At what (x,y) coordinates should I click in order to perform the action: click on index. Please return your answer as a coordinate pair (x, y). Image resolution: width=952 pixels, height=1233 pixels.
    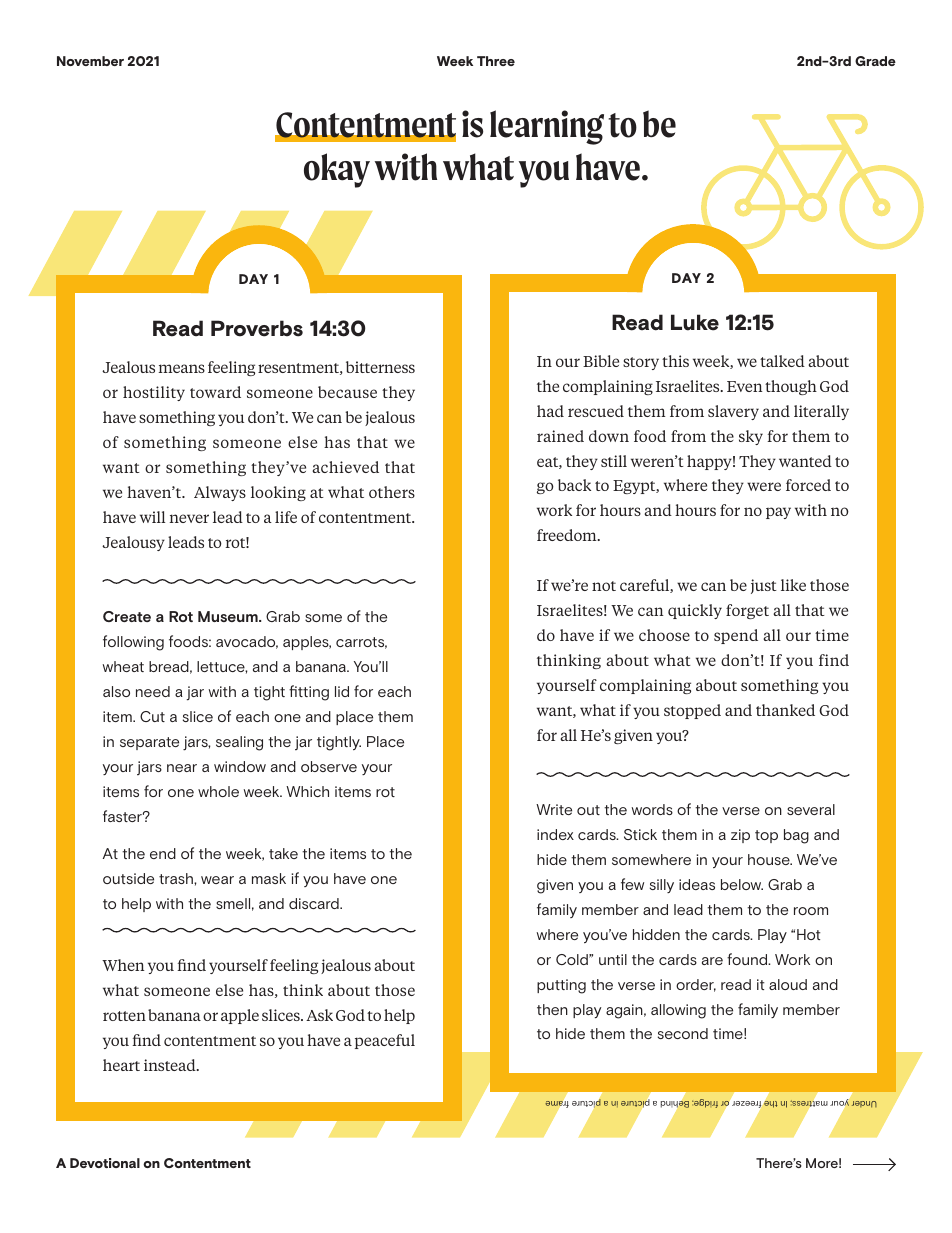
    Looking at the image, I should click on (555, 834).
